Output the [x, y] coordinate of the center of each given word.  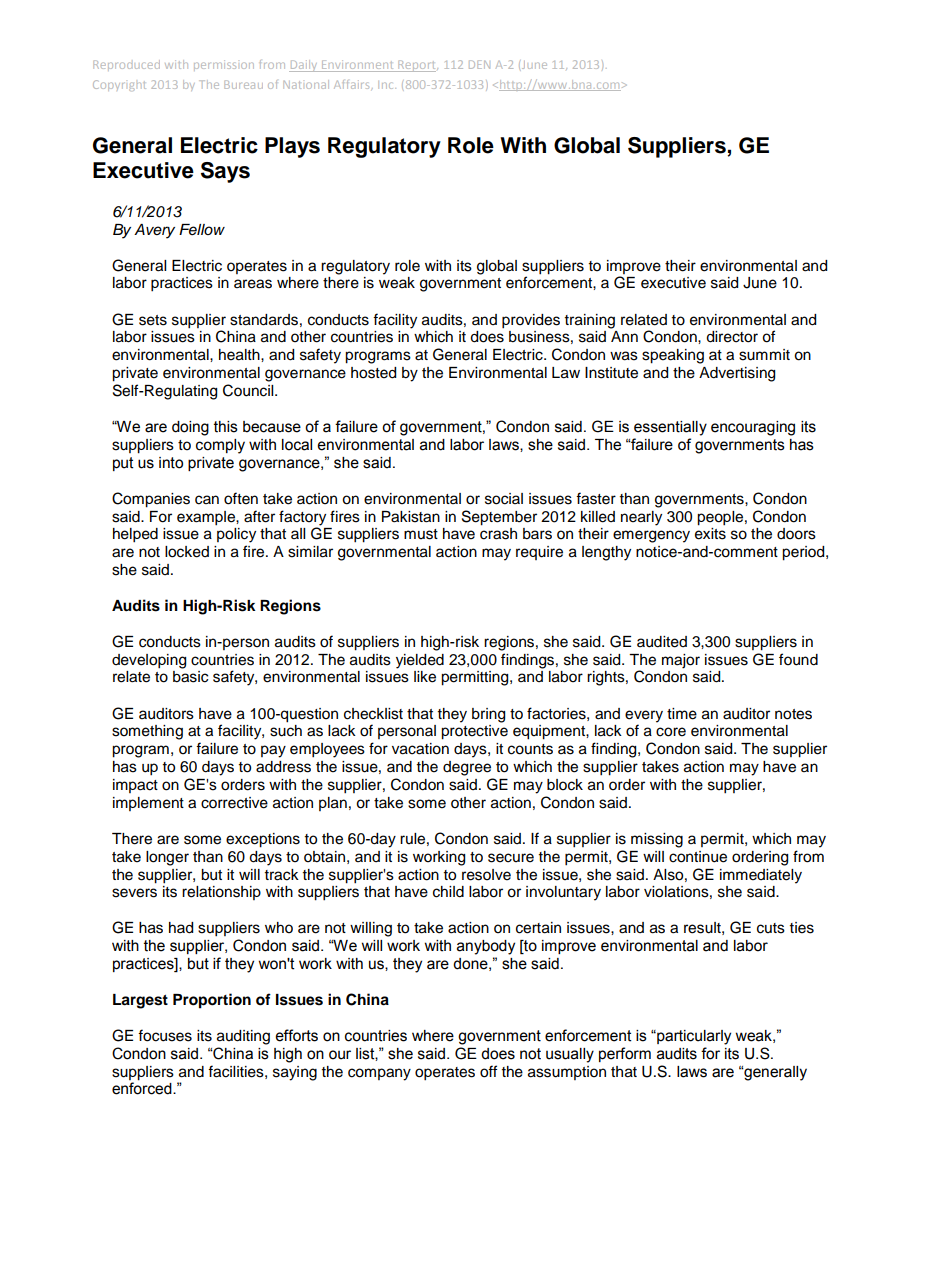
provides [531, 321]
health [240, 355]
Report [417, 66]
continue [698, 857]
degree [467, 768]
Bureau [243, 84]
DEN [479, 64]
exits [710, 534]
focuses [165, 1035]
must [421, 534]
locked [187, 552]
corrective [234, 803]
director [732, 337]
